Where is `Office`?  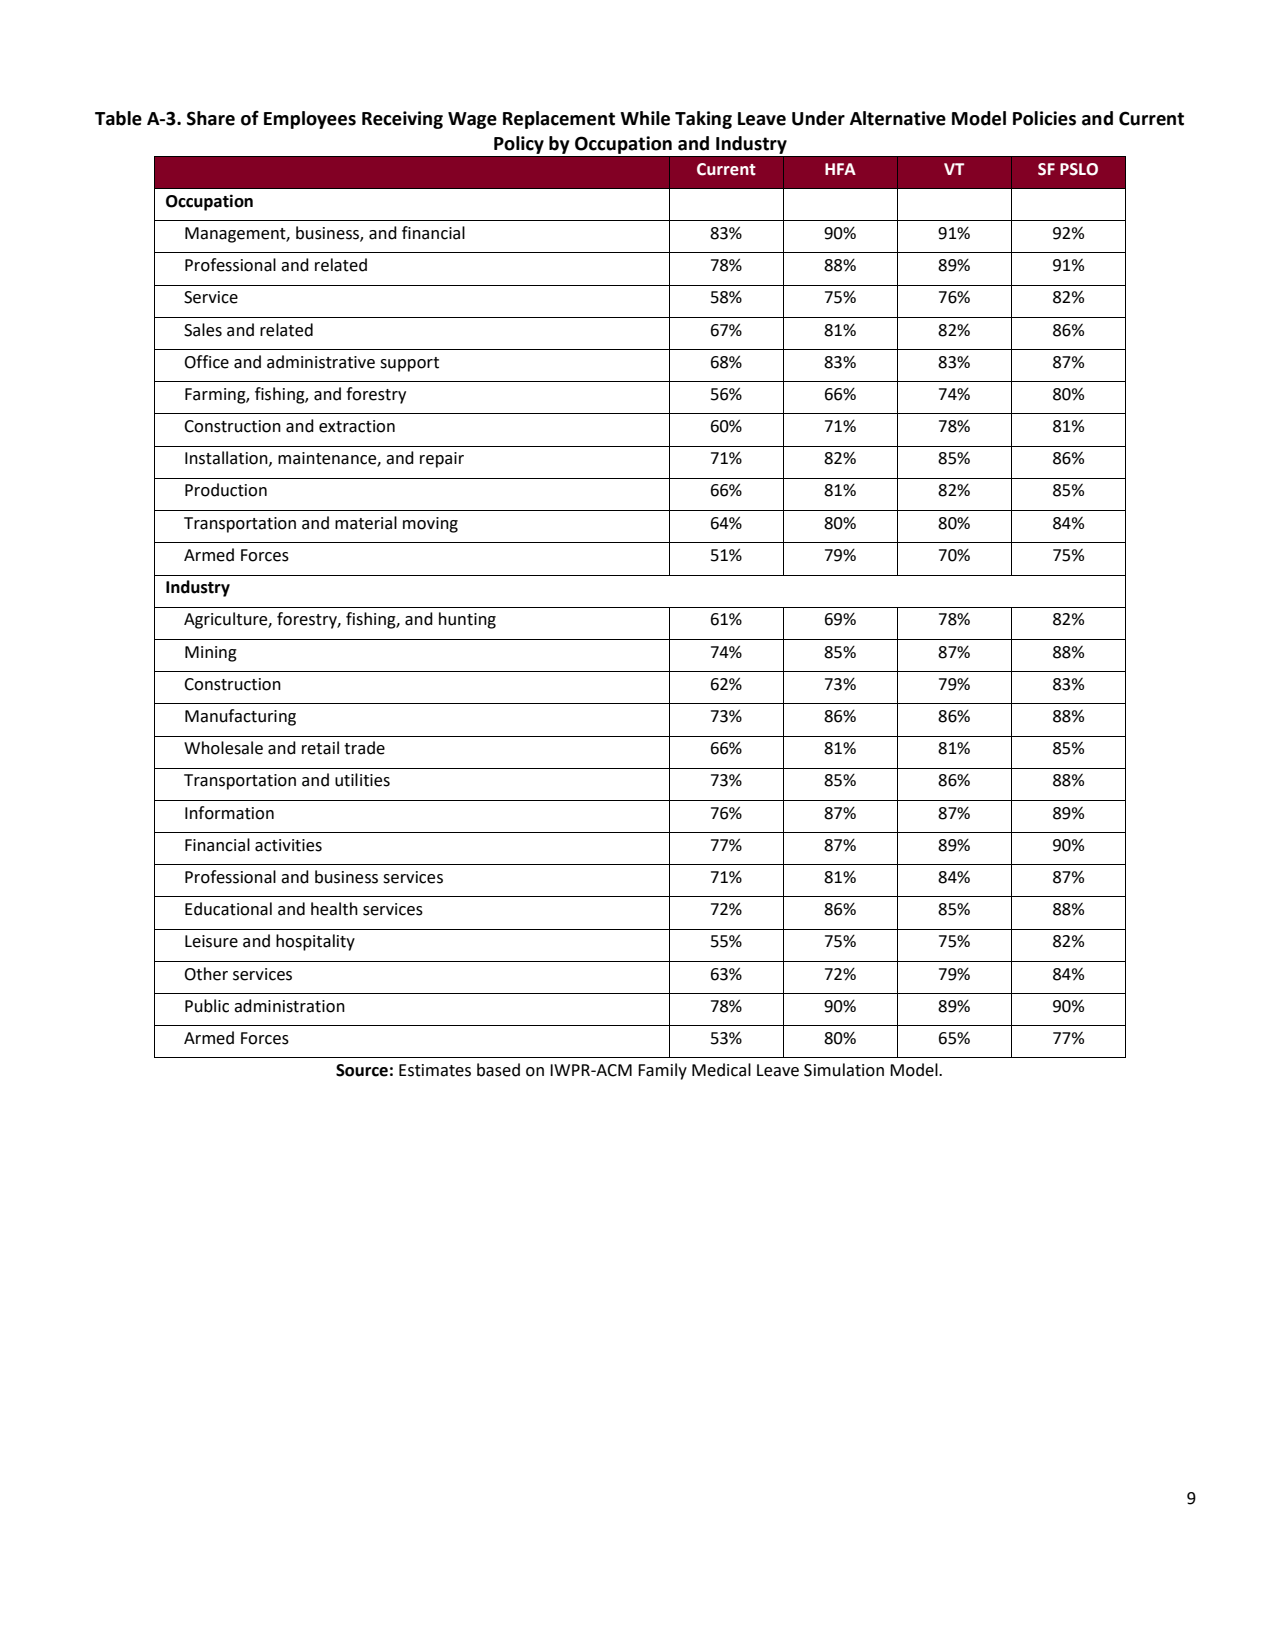 Office is located at coordinates (206, 362).
